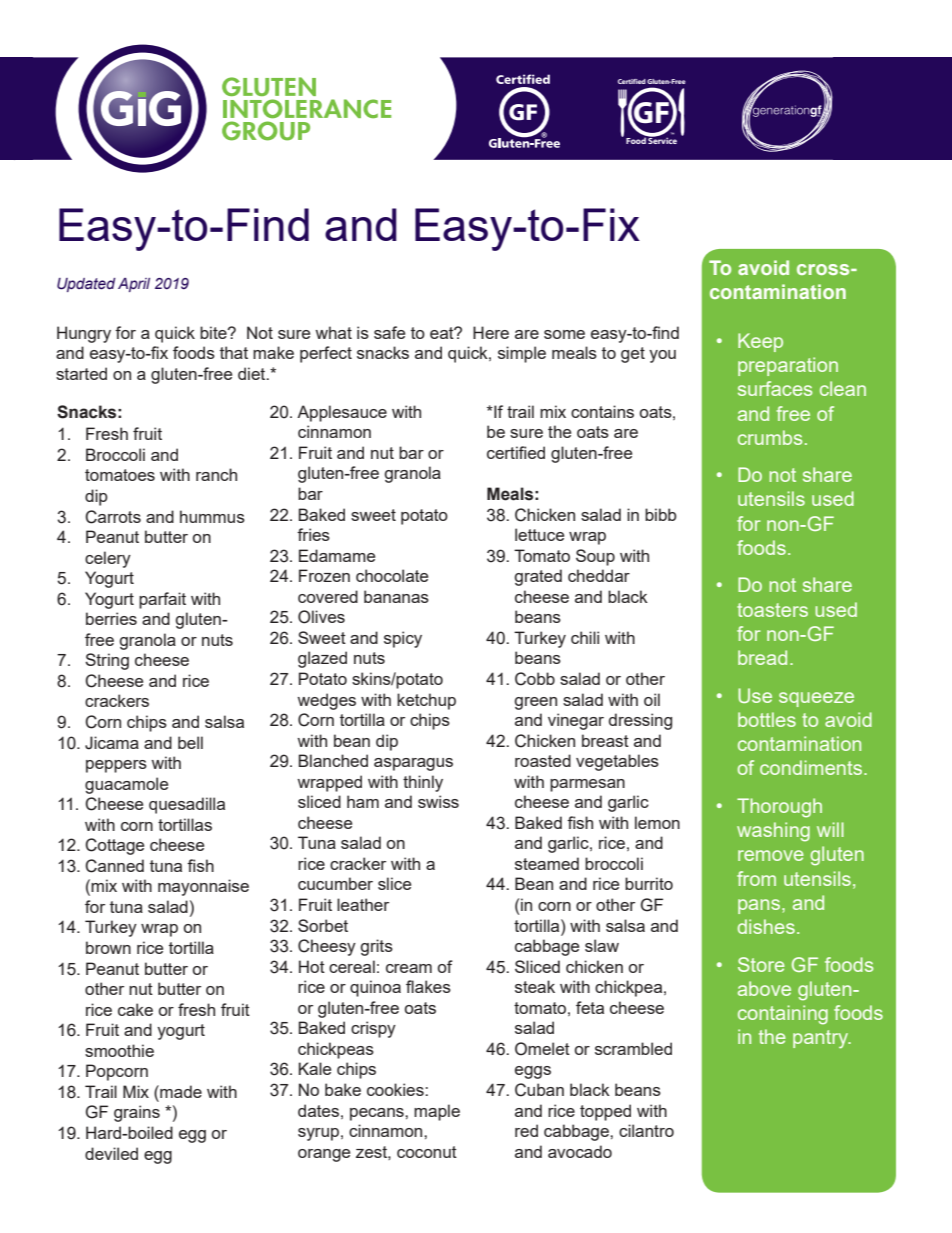 The height and width of the screenshot is (1233, 952). What do you see at coordinates (426, 701) in the screenshot?
I see `ketchup` at bounding box center [426, 701].
